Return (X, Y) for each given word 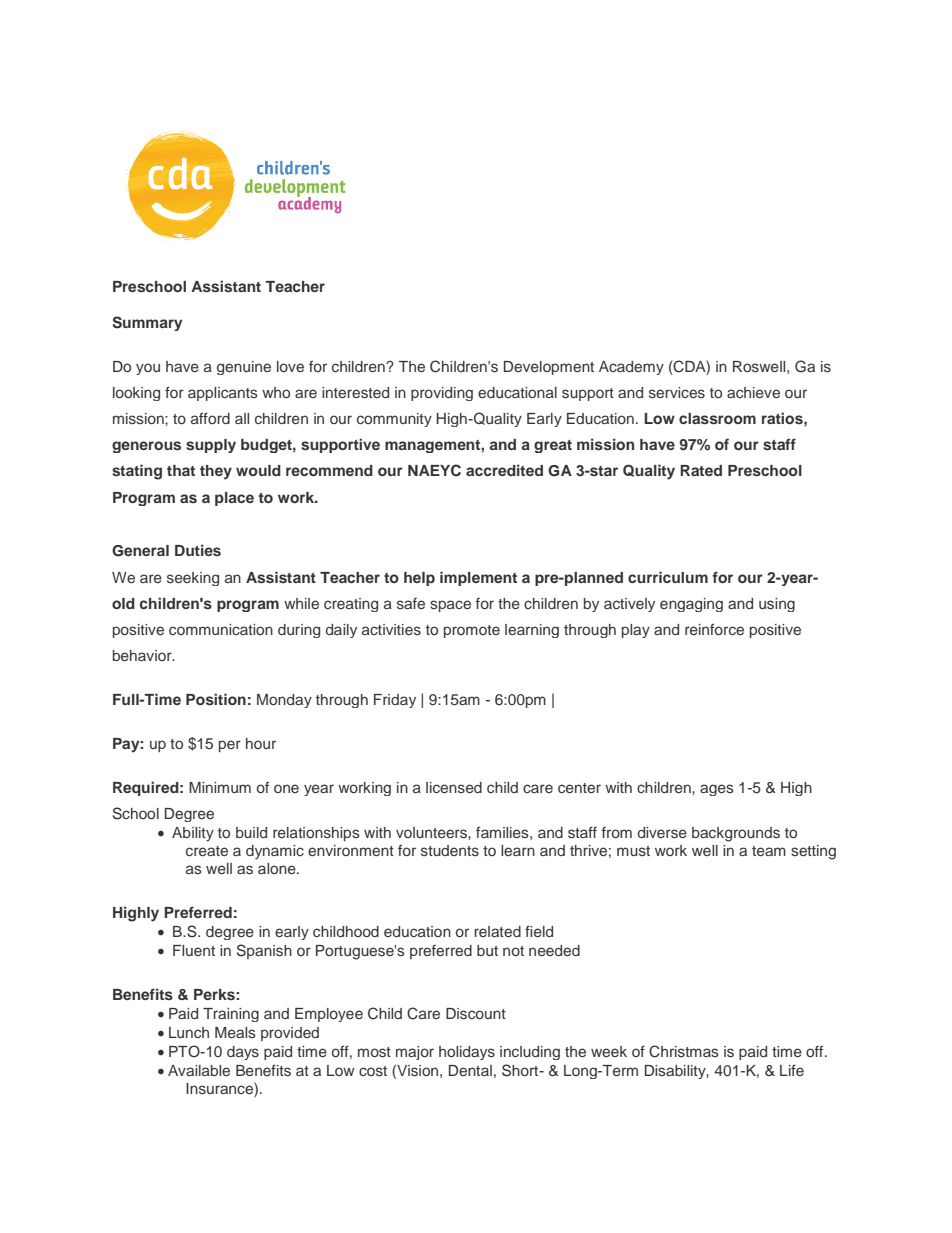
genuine (244, 368)
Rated (701, 470)
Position (216, 699)
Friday (395, 701)
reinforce (714, 629)
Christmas (684, 1051)
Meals (235, 1032)
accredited (504, 470)
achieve (753, 392)
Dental (470, 1070)
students (450, 850)
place (234, 499)
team (769, 851)
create (207, 851)
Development (549, 368)
